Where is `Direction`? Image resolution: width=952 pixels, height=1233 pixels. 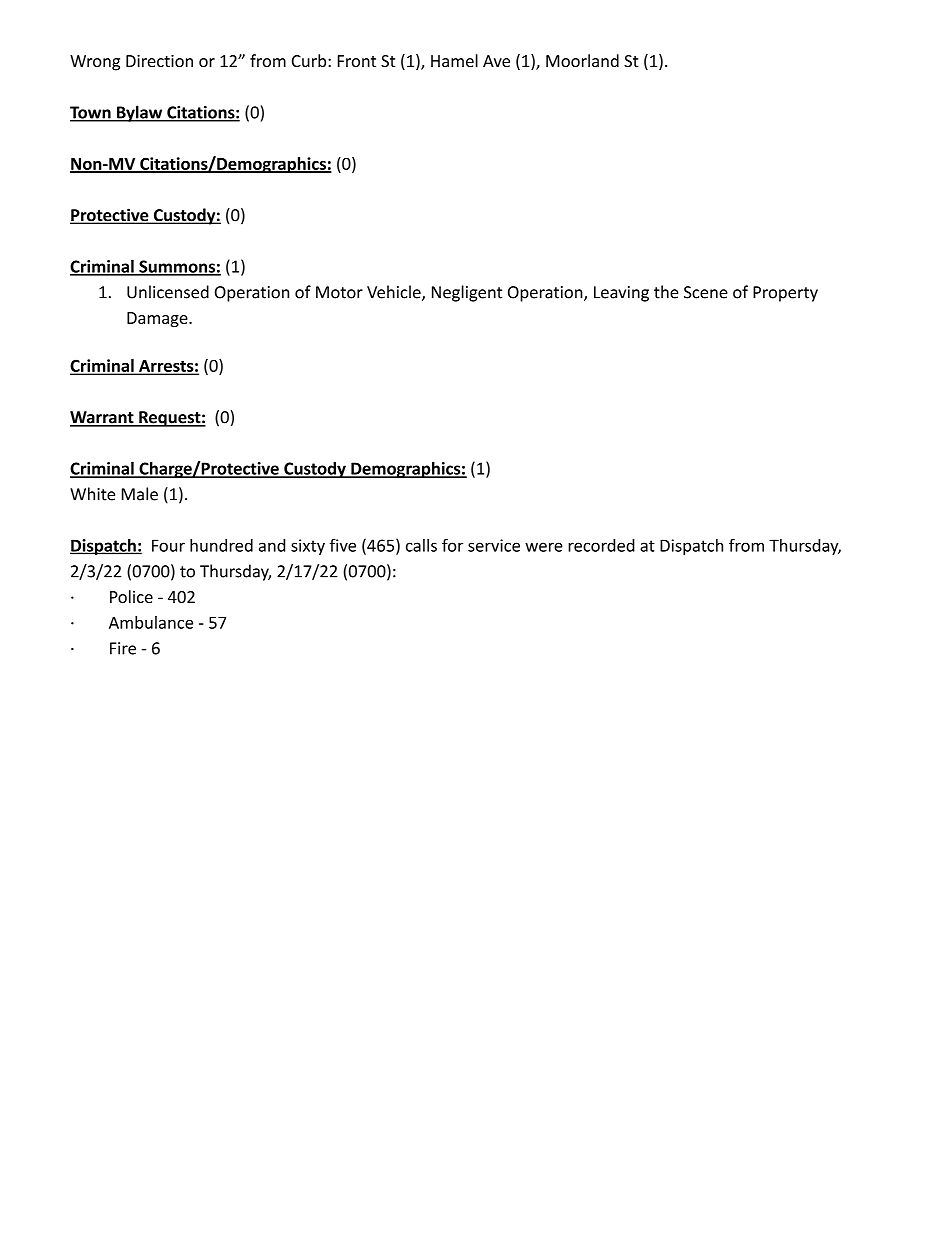 Direction is located at coordinates (159, 61).
